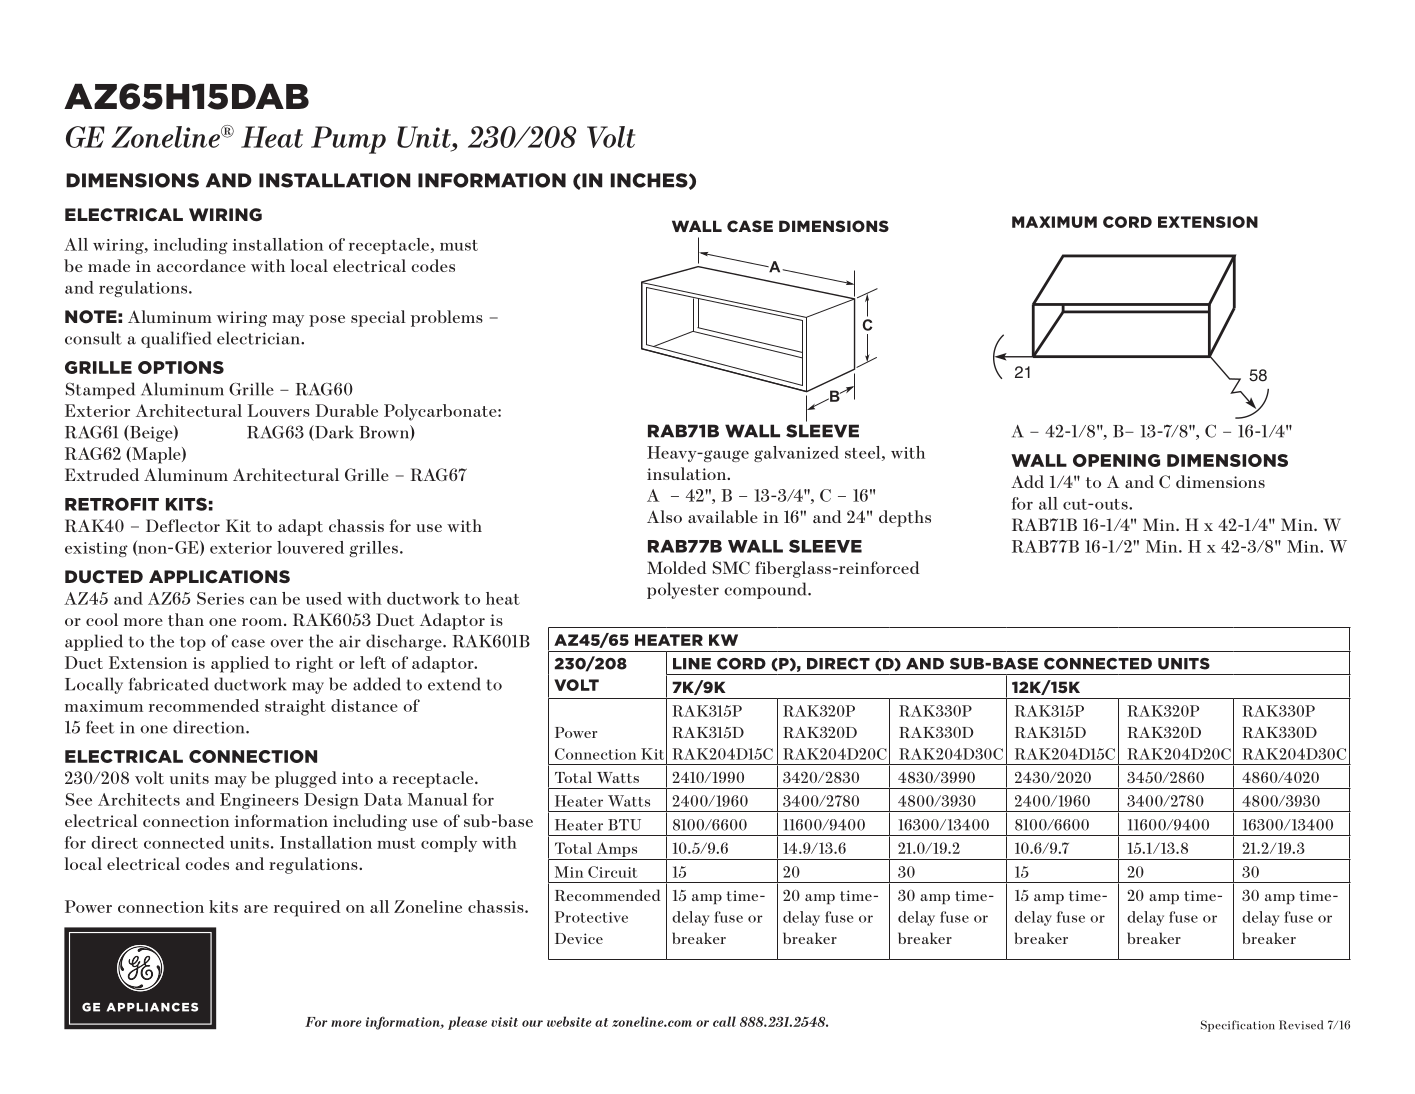 The image size is (1415, 1094). I want to click on depths, so click(905, 518).
